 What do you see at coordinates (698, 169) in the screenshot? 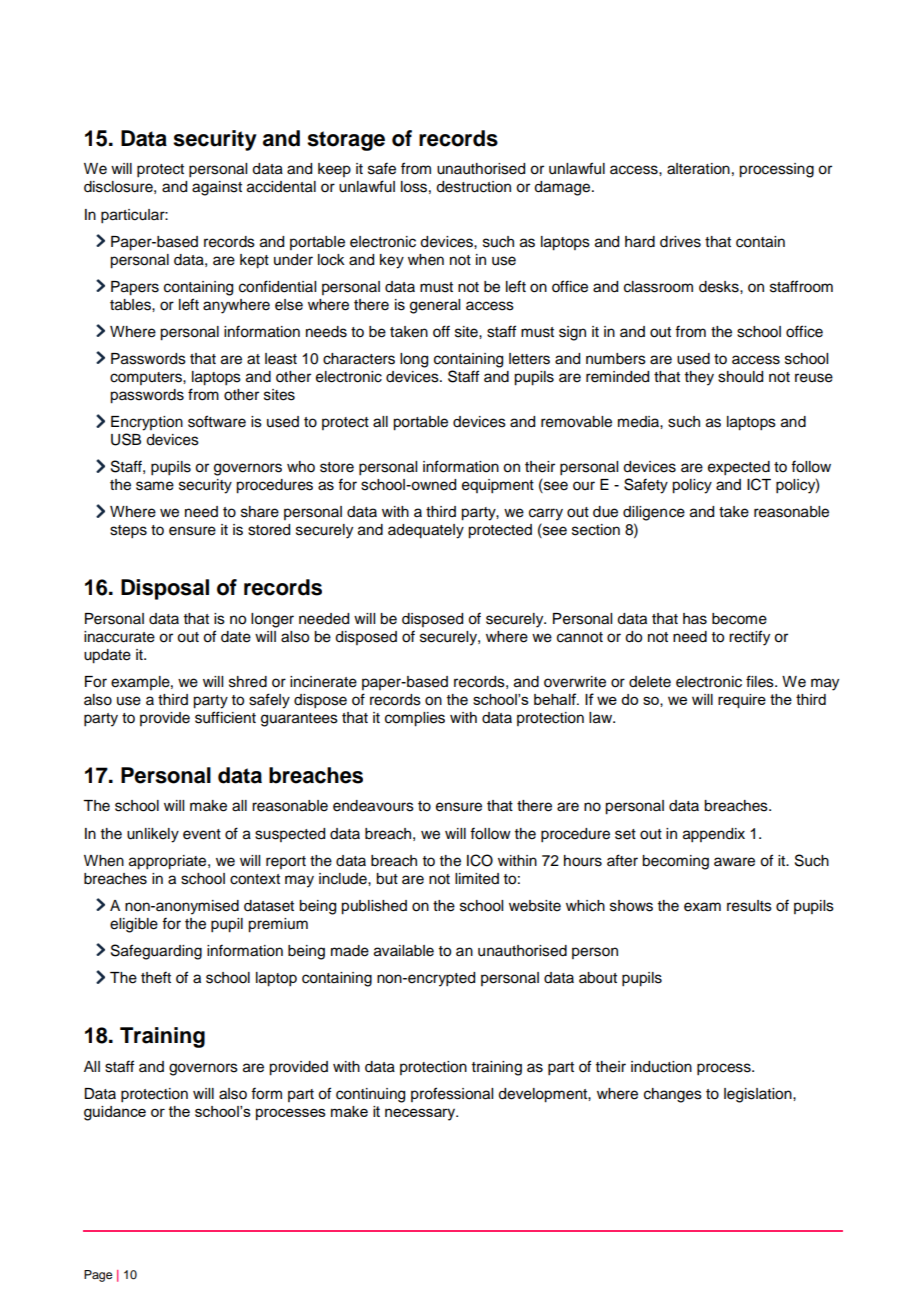
I see `alteration` at bounding box center [698, 169].
